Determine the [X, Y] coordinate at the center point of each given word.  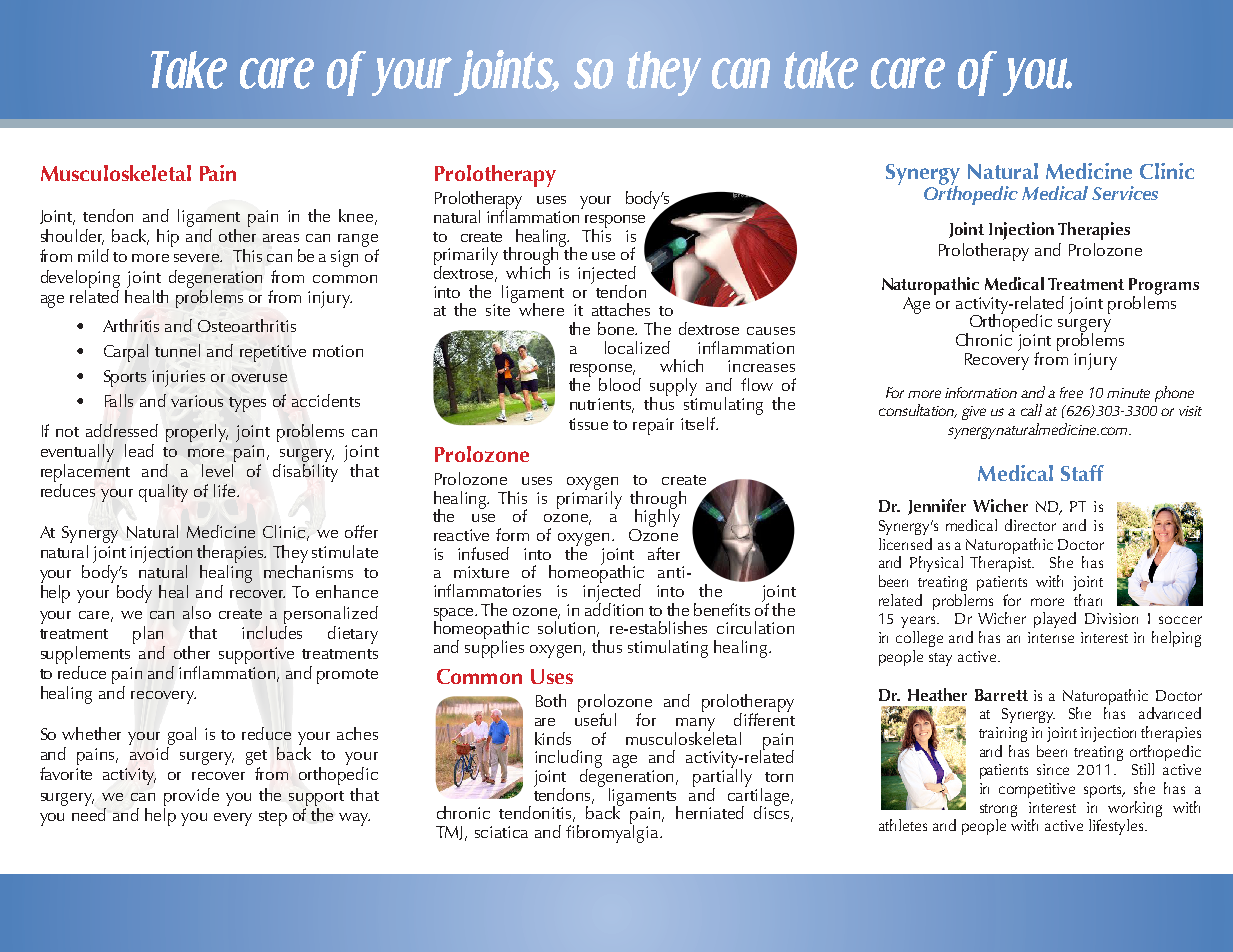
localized [637, 347]
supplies [494, 647]
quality [163, 493]
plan [148, 635]
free [1071, 392]
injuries [178, 378]
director [1030, 525]
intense [1051, 637]
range [358, 240]
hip [168, 238]
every [233, 819]
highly [657, 517]
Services [1125, 193]
